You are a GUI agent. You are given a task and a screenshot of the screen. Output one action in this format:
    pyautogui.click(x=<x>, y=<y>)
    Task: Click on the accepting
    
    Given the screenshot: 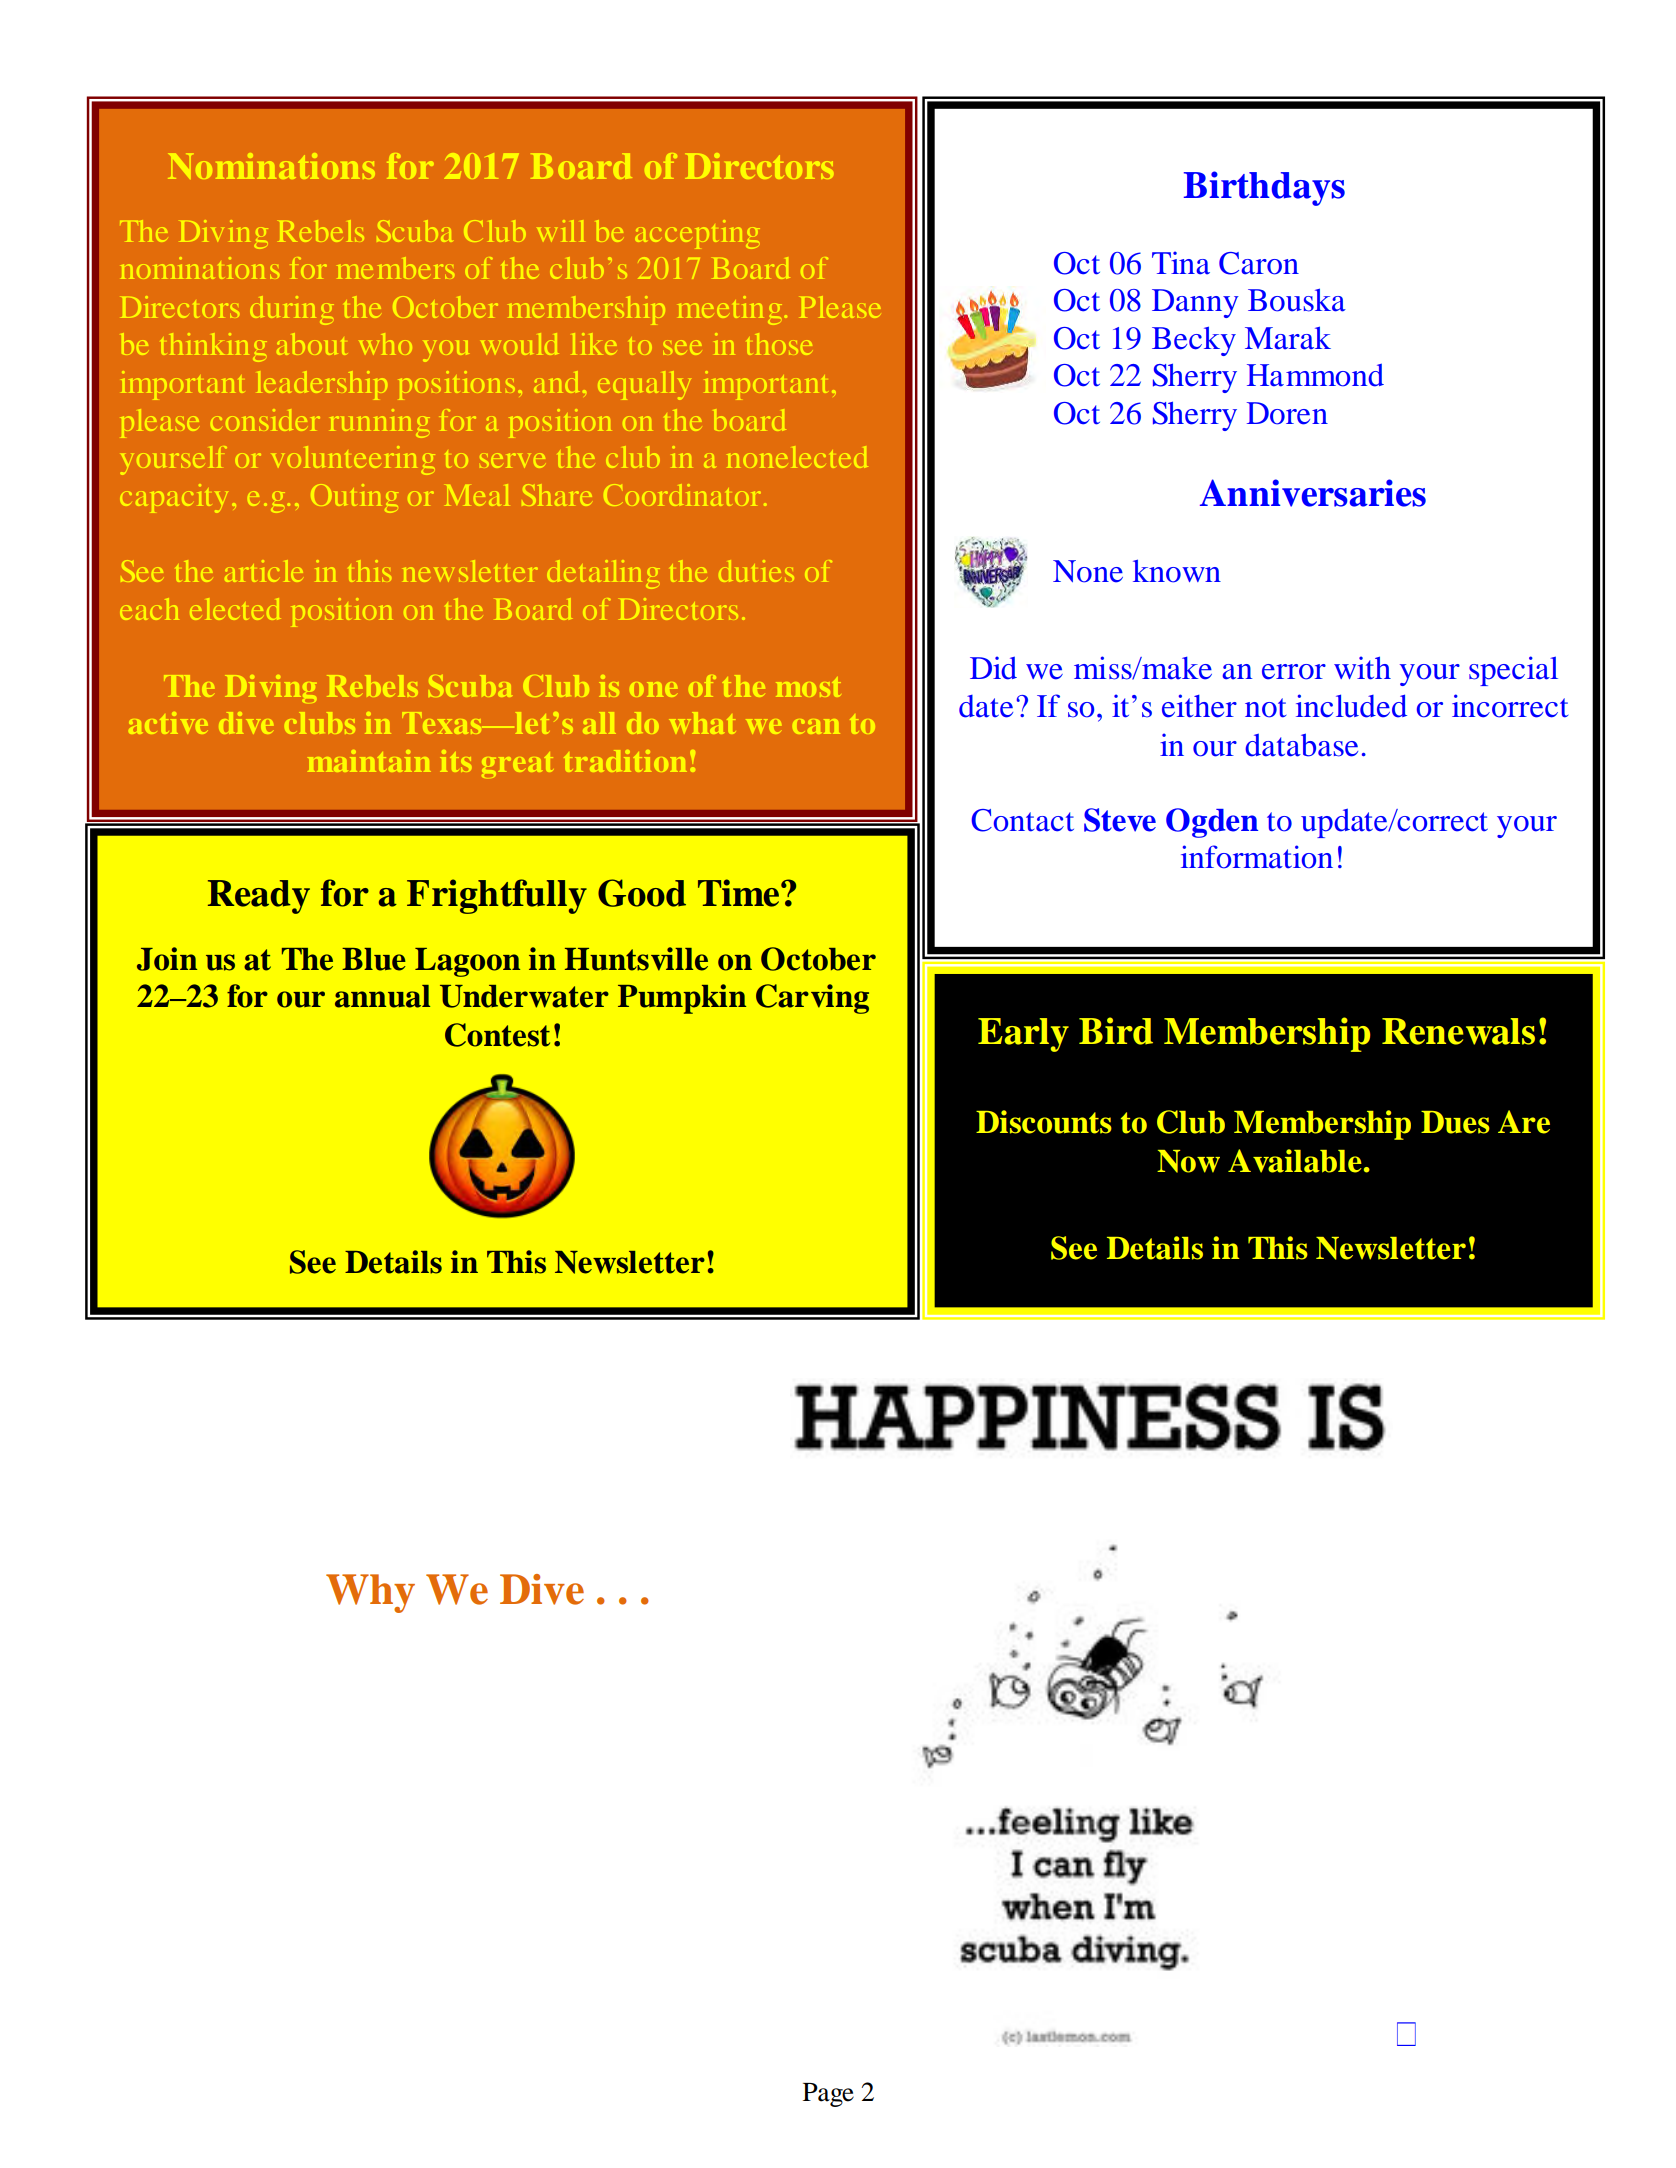 What is the action you would take?
    pyautogui.click(x=697, y=234)
